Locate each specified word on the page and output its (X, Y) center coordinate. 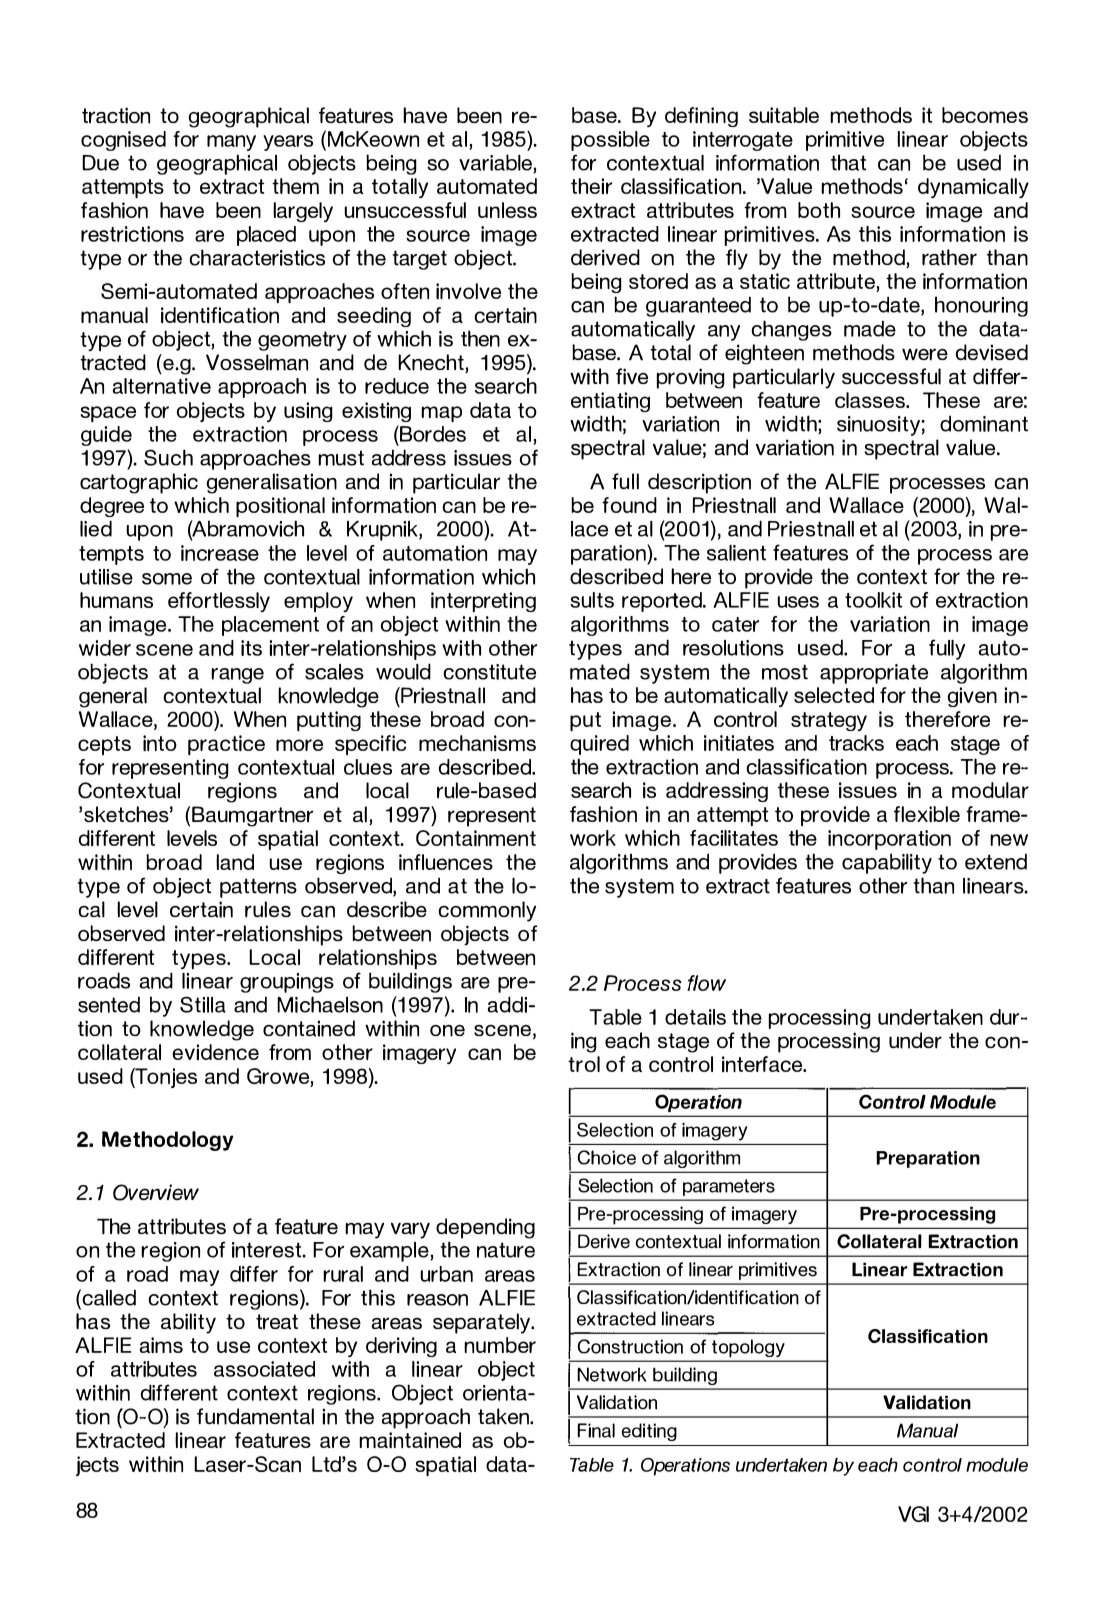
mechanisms (477, 743)
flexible (927, 814)
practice (226, 745)
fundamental (255, 1416)
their (591, 186)
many (231, 143)
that (848, 162)
